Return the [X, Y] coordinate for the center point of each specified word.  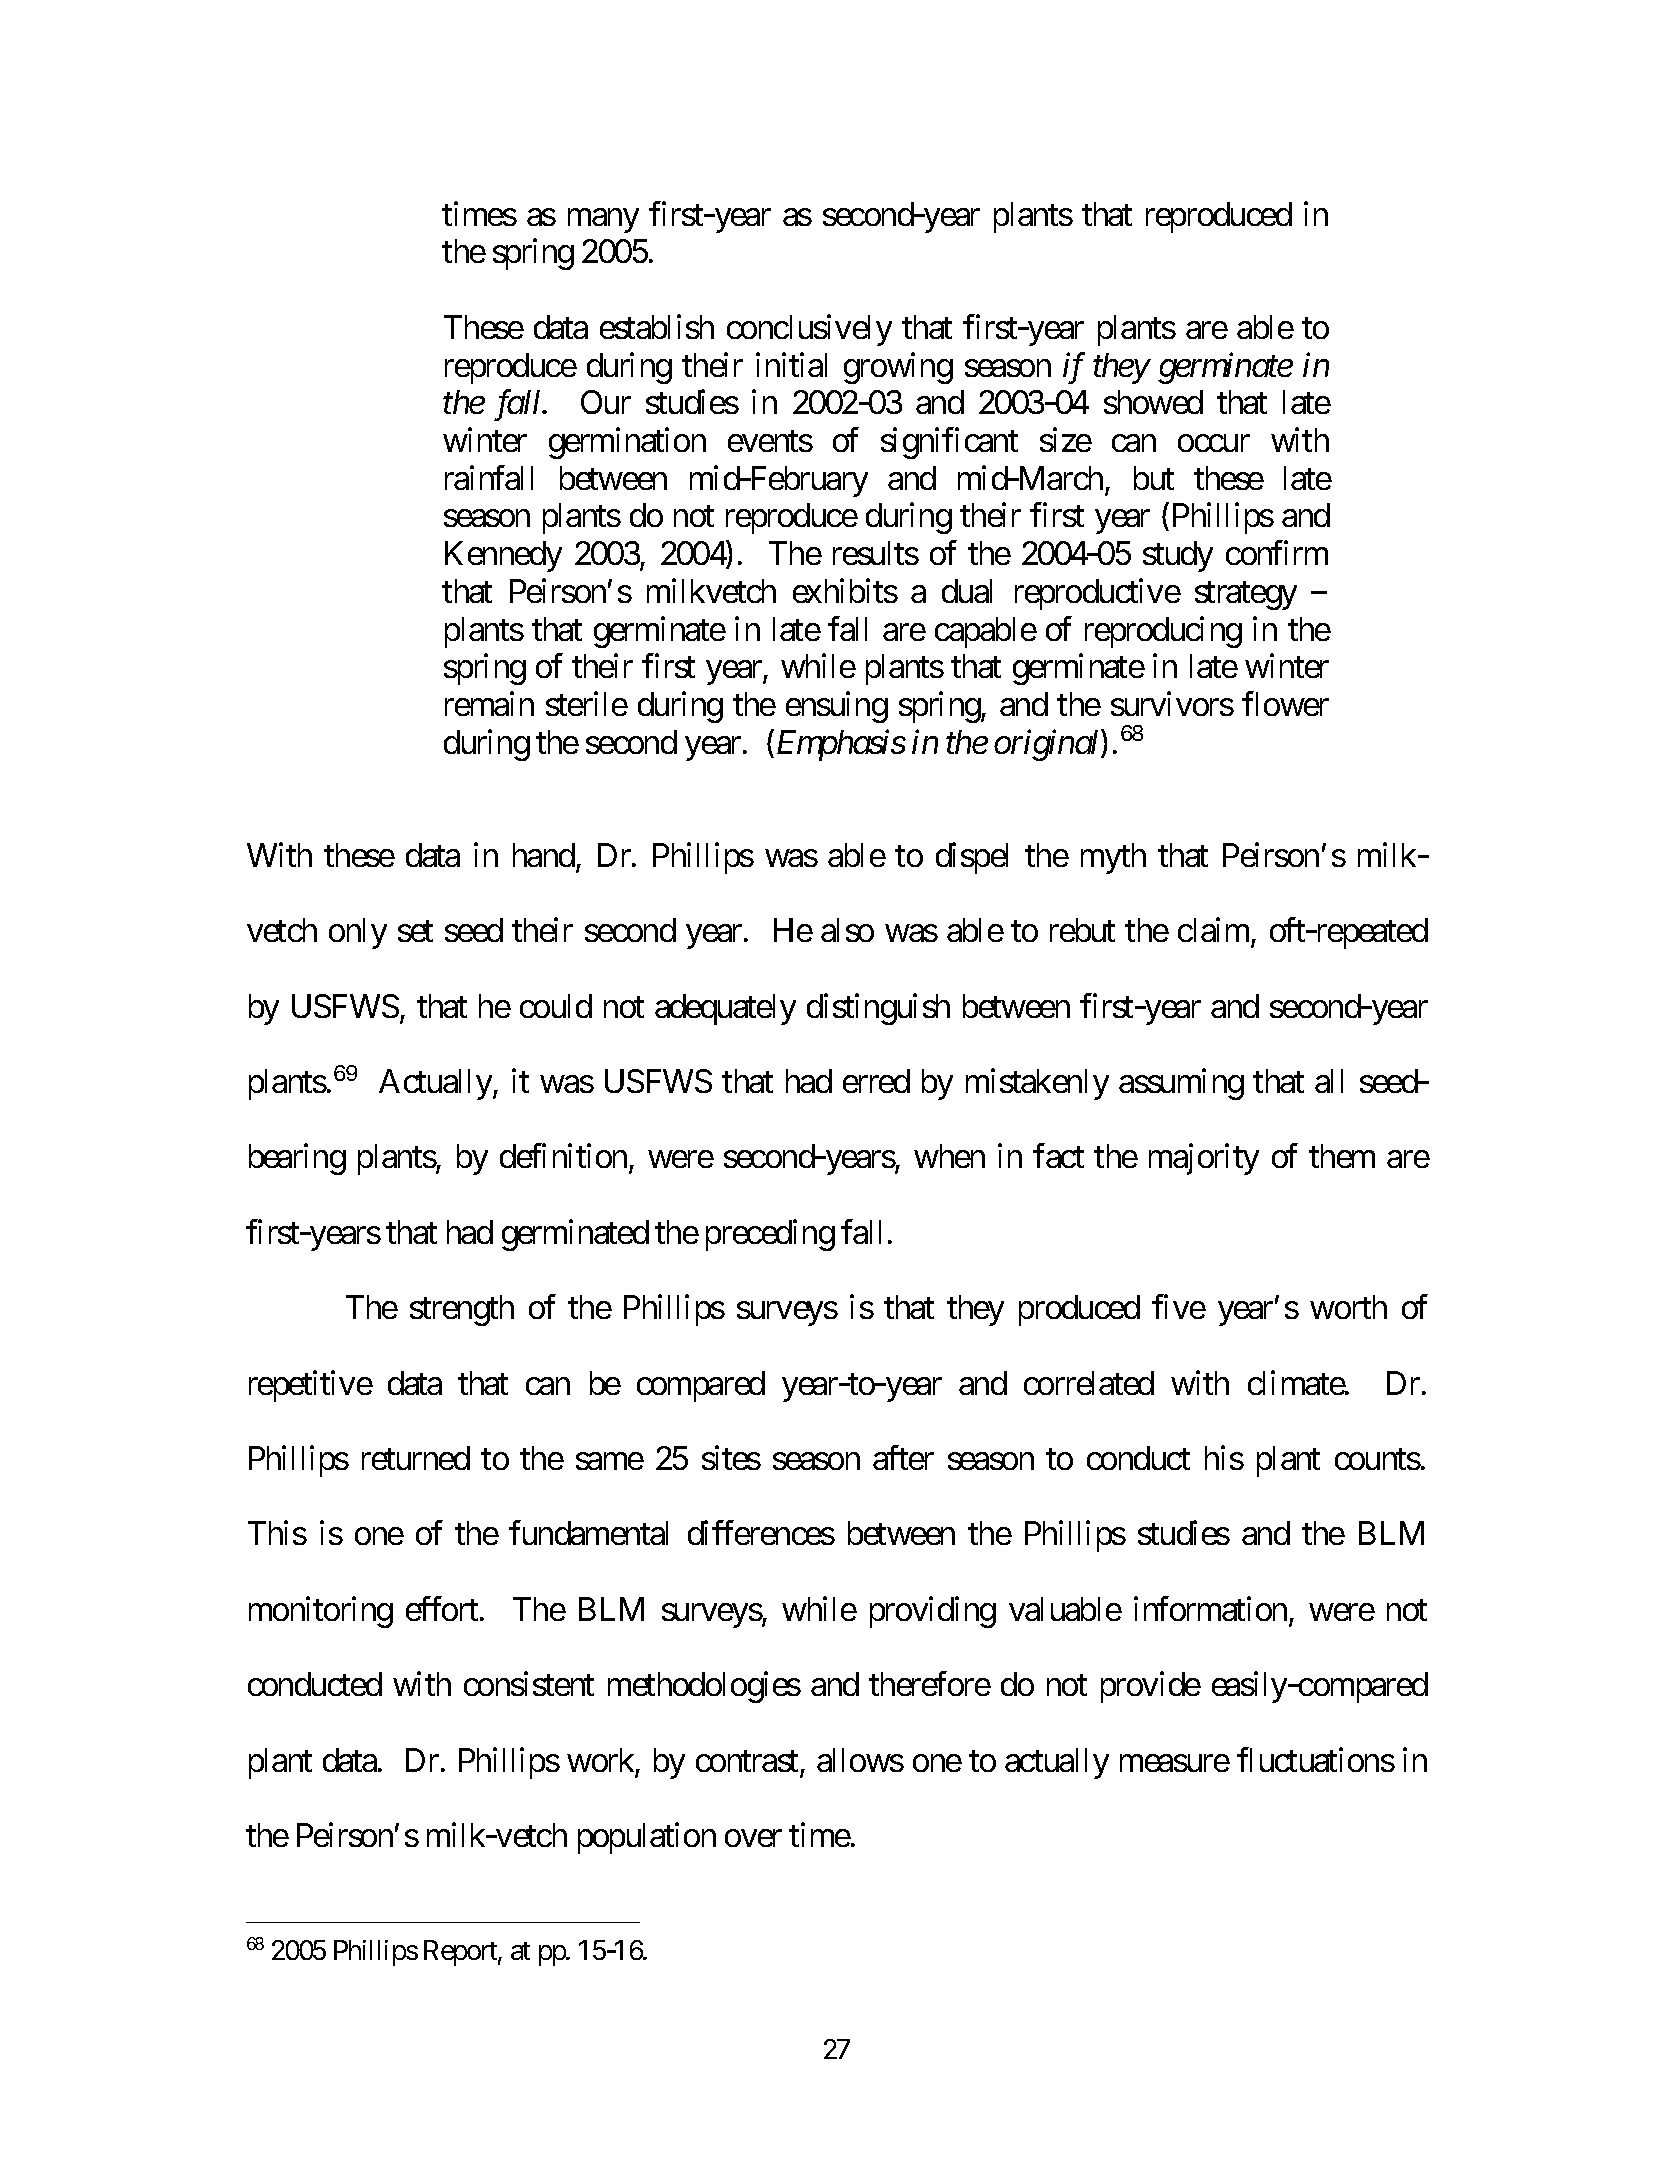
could [556, 1006]
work [600, 1760]
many [603, 221]
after [903, 1458]
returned [416, 1458]
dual [967, 591]
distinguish [878, 1009]
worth [1348, 1307]
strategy [1246, 596]
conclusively [809, 330]
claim [1213, 930]
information [1210, 1608]
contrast [747, 1761]
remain [489, 704]
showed [1153, 402]
